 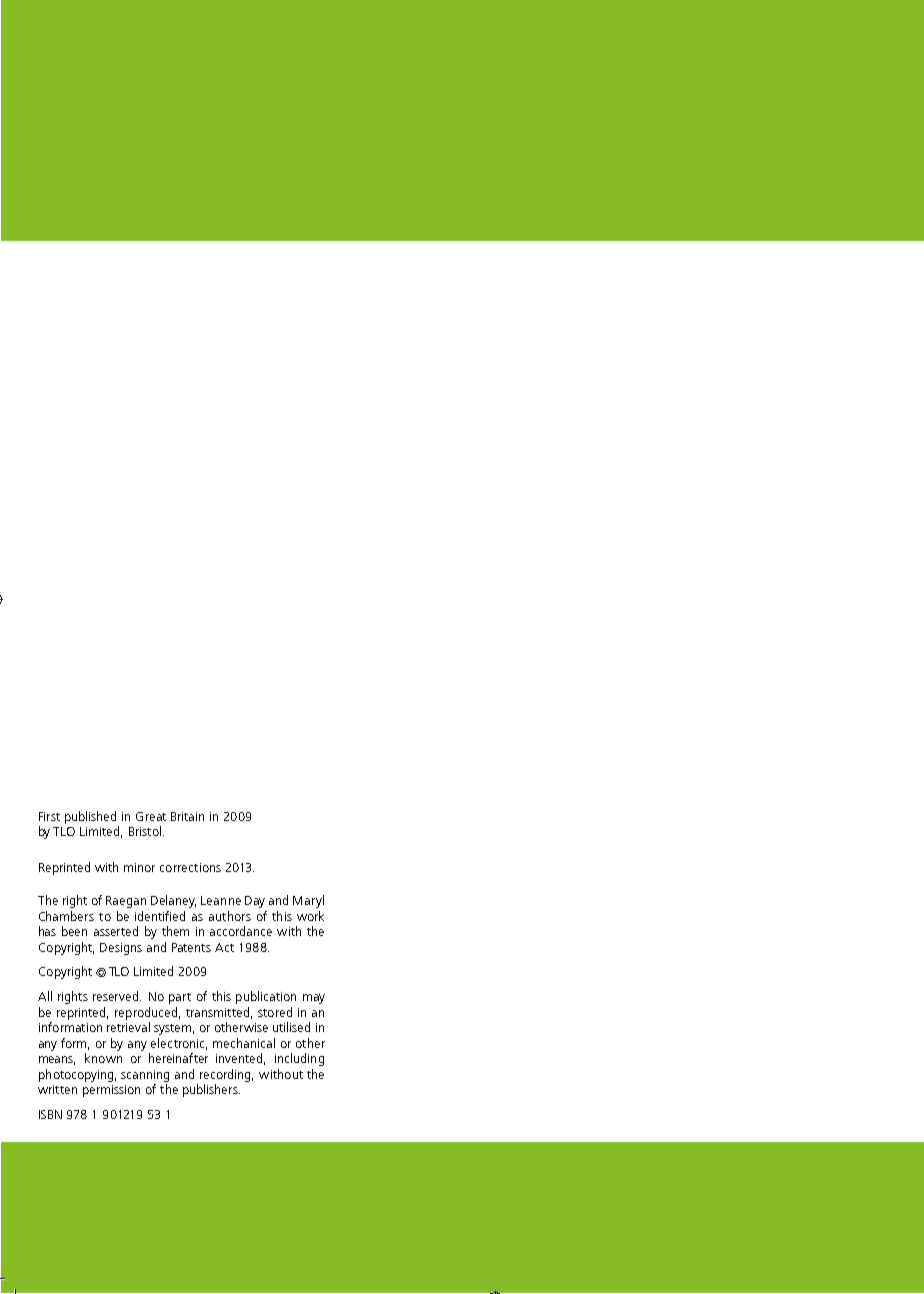 What do you see at coordinates (103, 1058) in the image?
I see `known` at bounding box center [103, 1058].
